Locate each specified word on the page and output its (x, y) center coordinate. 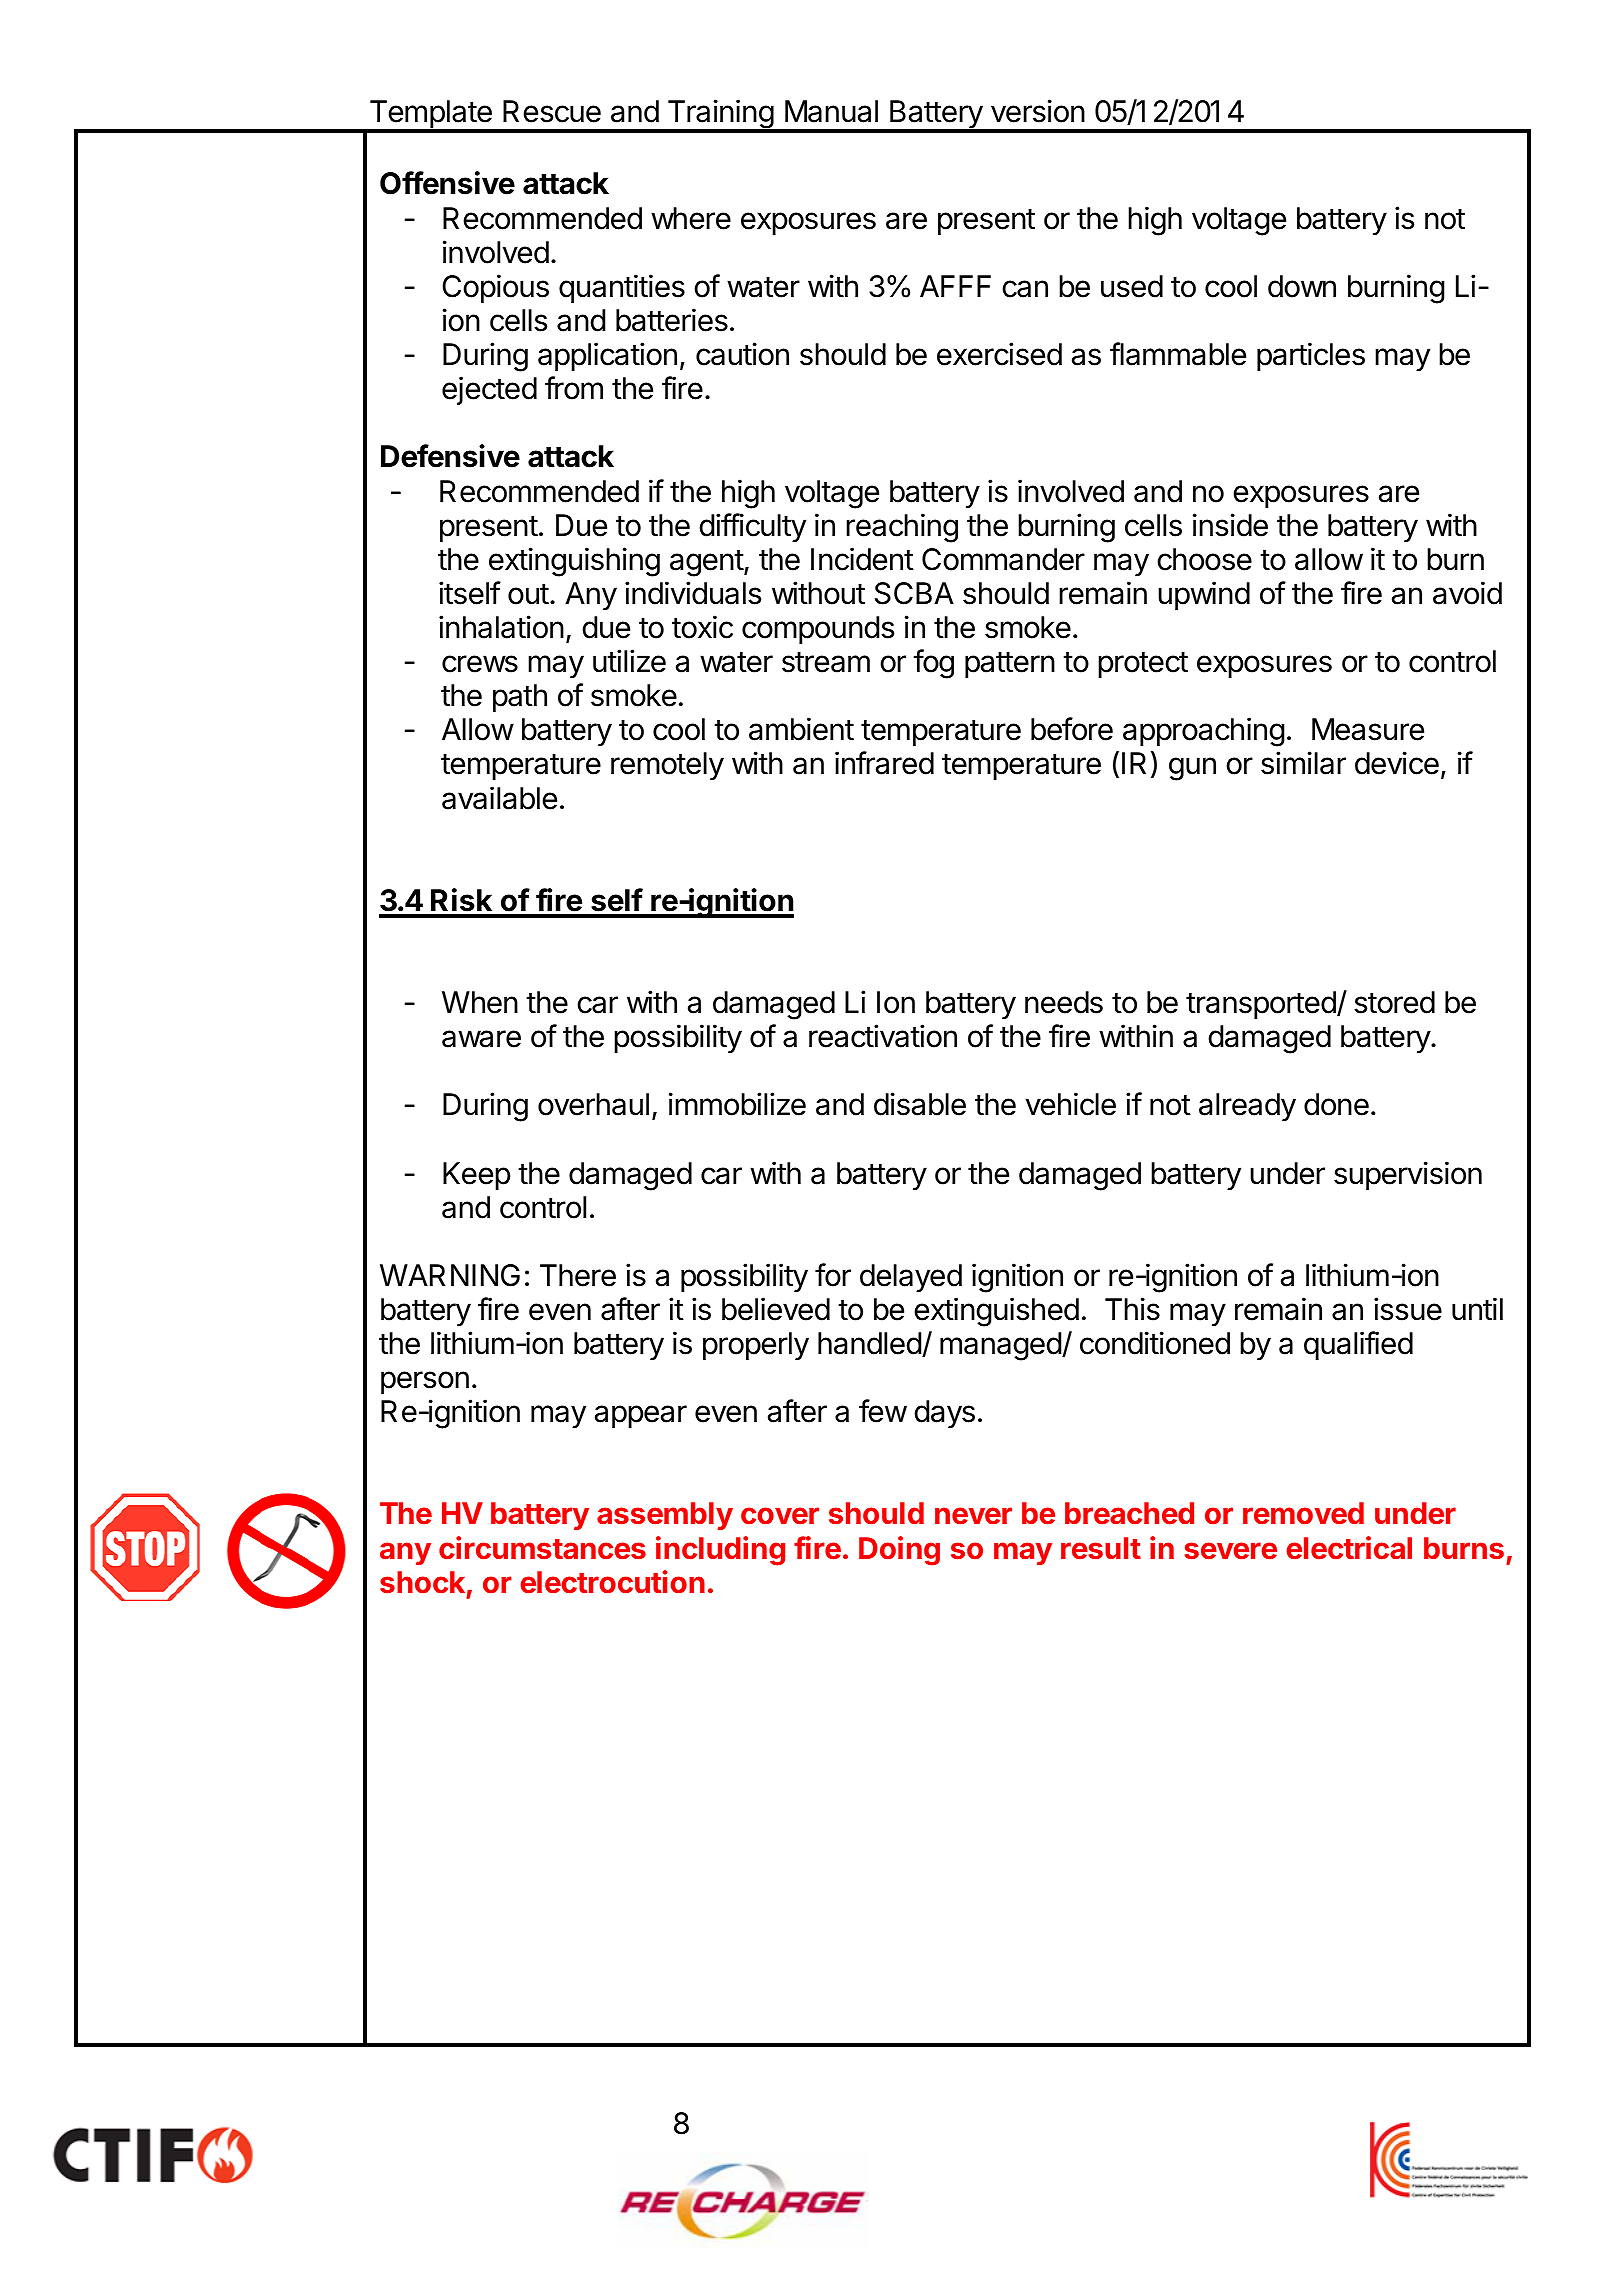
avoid (1467, 593)
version (1038, 111)
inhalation (501, 627)
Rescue (552, 111)
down (1302, 286)
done (1336, 1104)
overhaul (593, 1104)
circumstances (542, 1548)
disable (920, 1104)
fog (933, 664)
